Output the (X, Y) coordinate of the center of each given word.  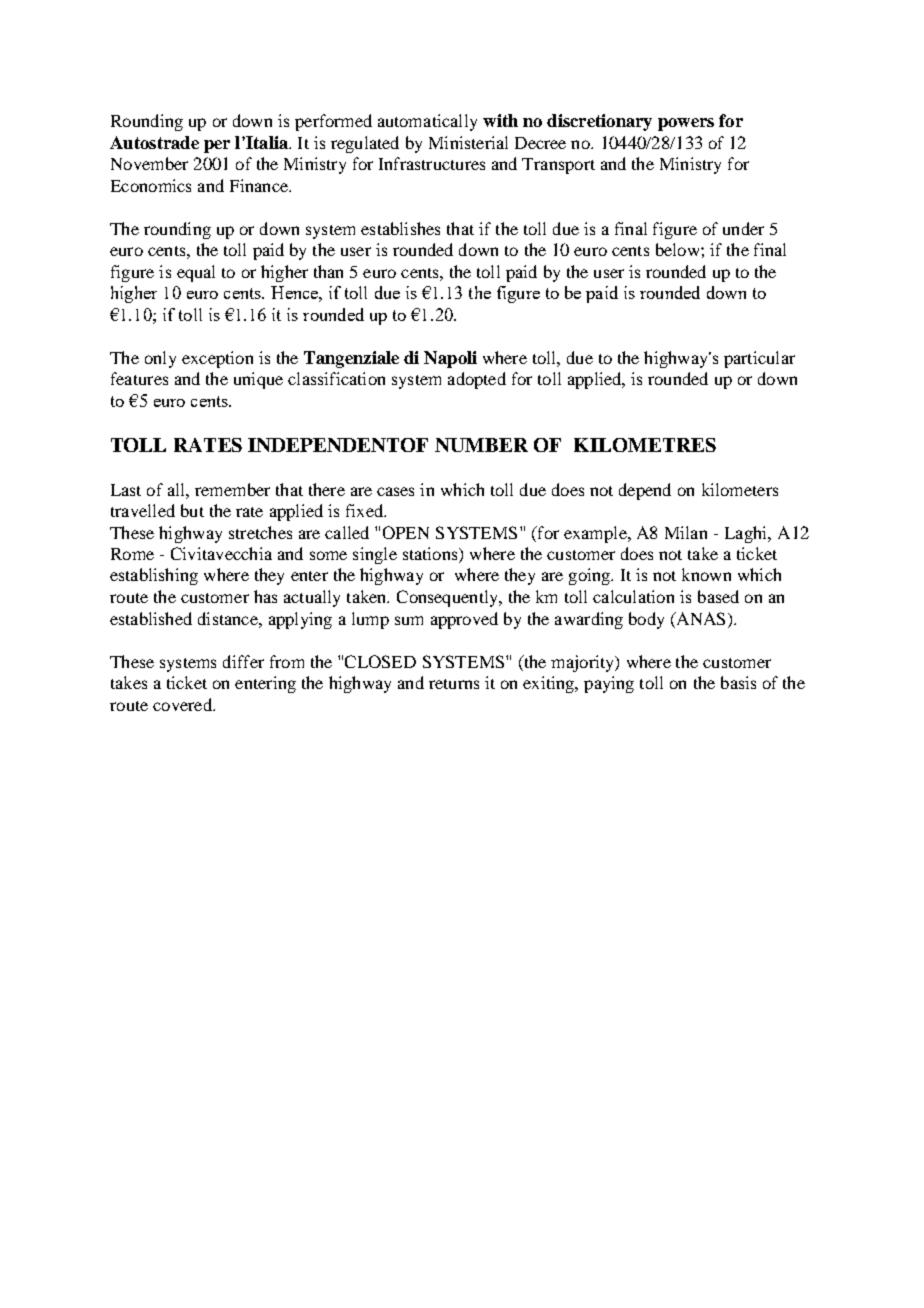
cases (395, 491)
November (149, 163)
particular (759, 359)
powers (686, 124)
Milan (686, 532)
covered (183, 704)
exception (217, 359)
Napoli (450, 359)
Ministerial (468, 142)
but (192, 510)
